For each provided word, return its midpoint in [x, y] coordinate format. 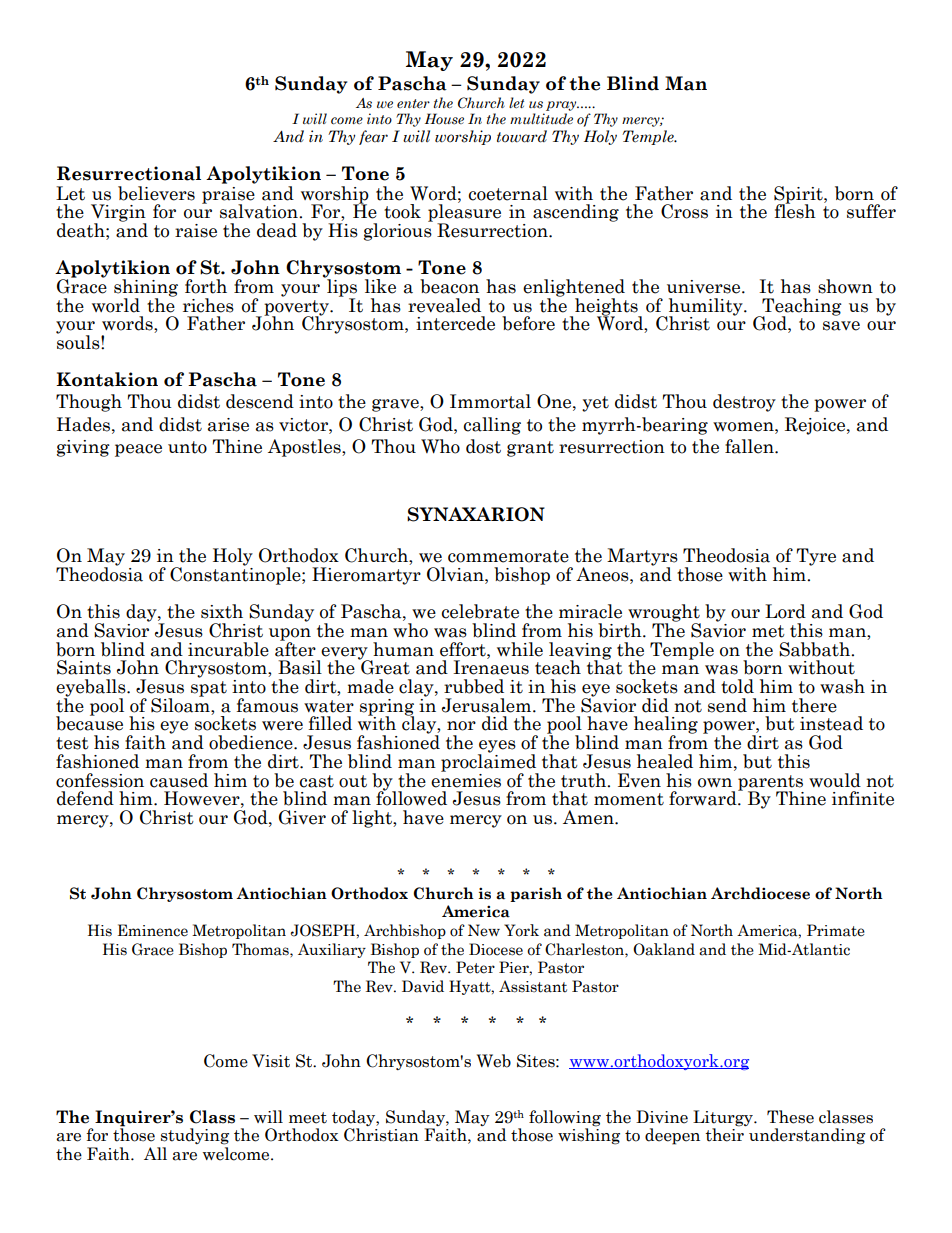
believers [156, 193]
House [444, 119]
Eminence [153, 930]
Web [494, 1061]
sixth [222, 611]
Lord [785, 611]
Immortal [490, 401]
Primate [836, 930]
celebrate [480, 611]
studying [195, 1136]
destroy [744, 403]
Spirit [799, 196]
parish [536, 894]
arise [228, 425]
